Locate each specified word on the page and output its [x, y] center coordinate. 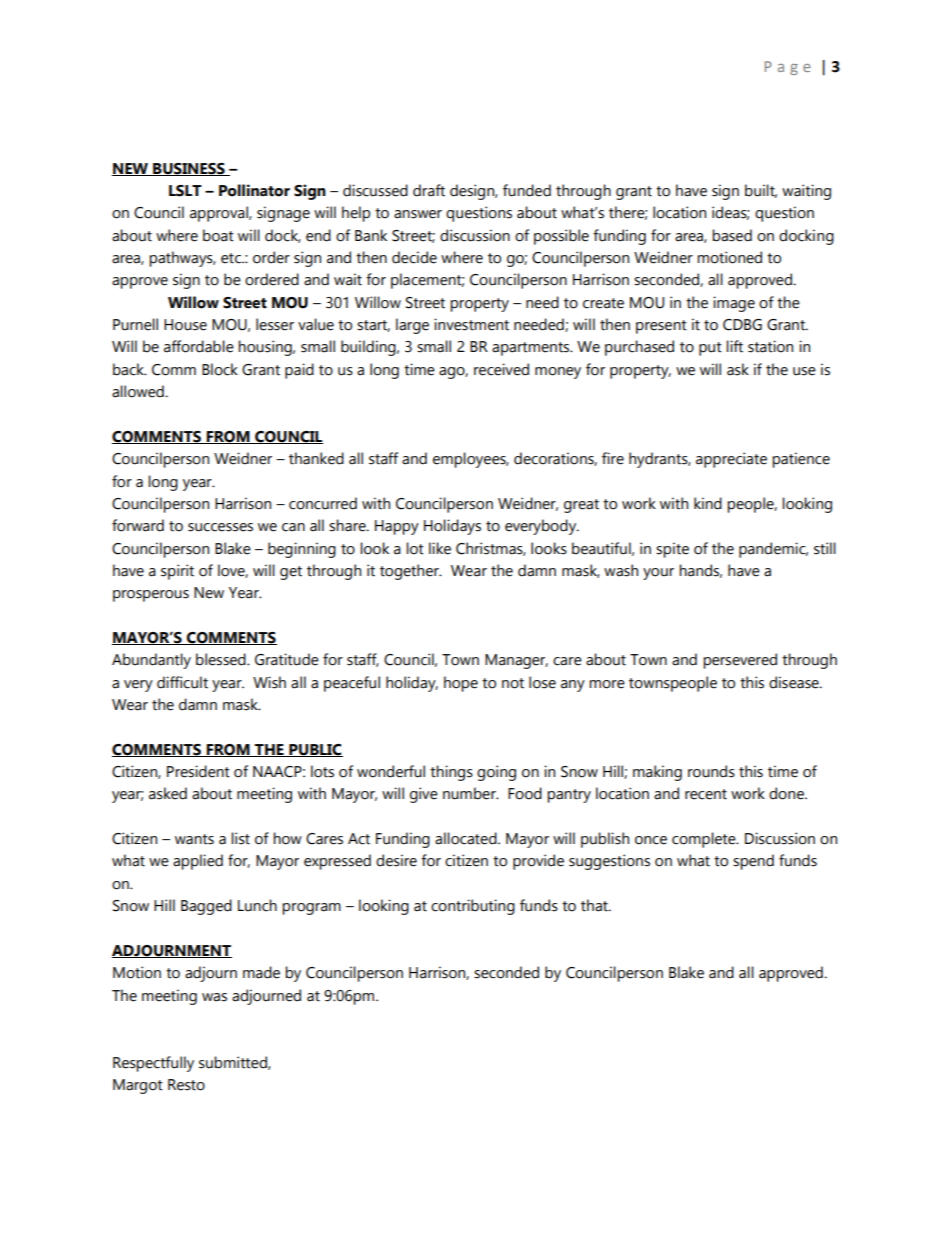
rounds [711, 771]
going [496, 773]
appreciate [731, 460]
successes [220, 527]
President [198, 771]
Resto [186, 1085]
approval [220, 214]
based [732, 235]
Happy [397, 527]
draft [429, 190]
